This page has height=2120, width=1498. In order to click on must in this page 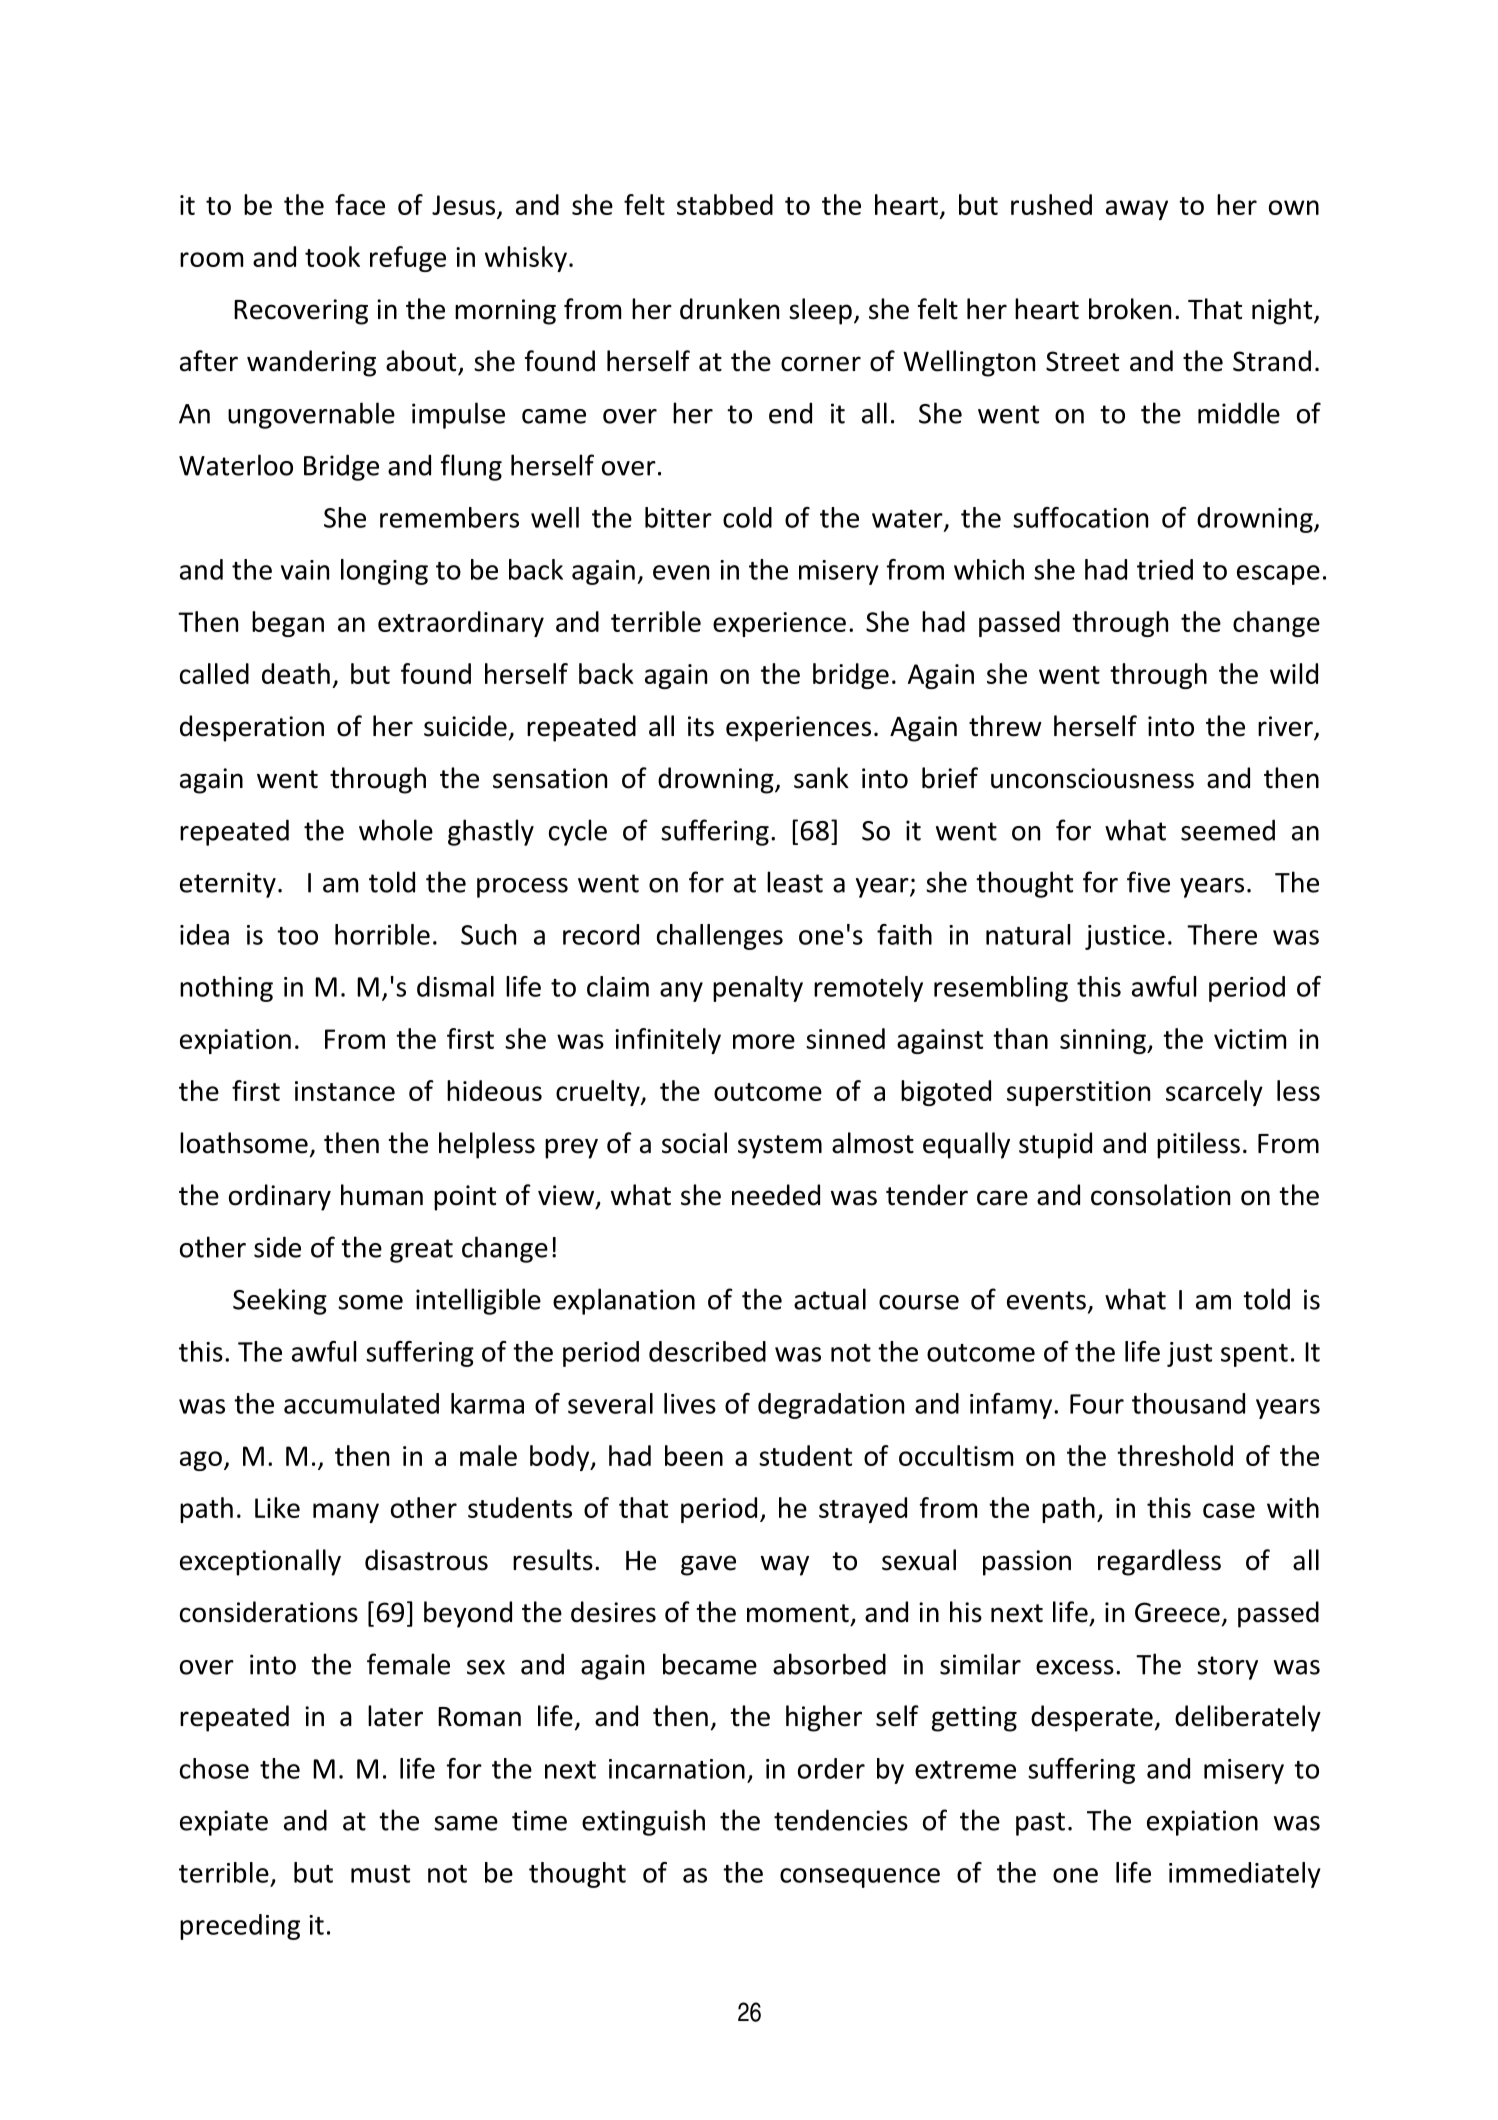, I will do `click(380, 1874)`.
